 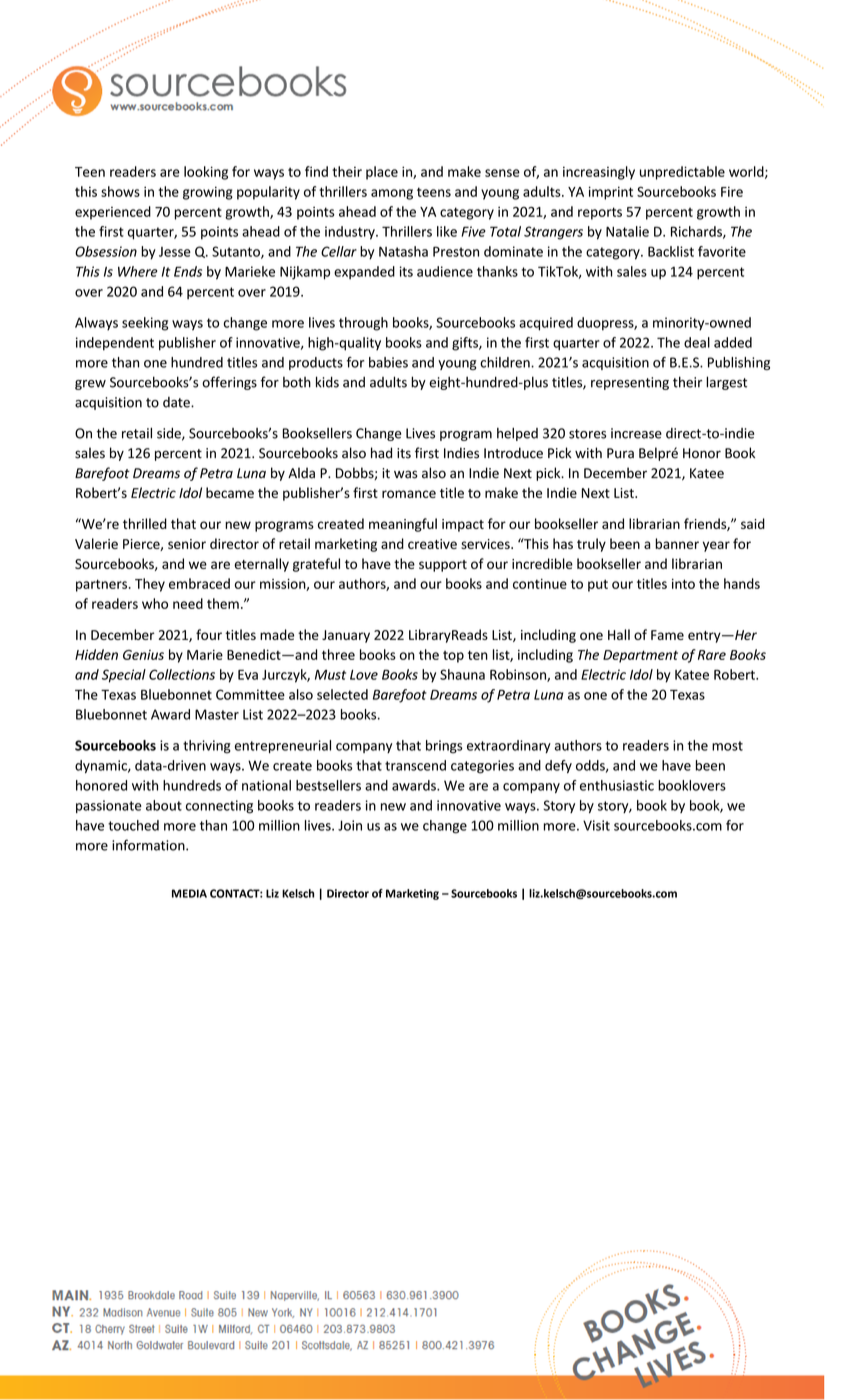 I want to click on senior, so click(x=187, y=544).
